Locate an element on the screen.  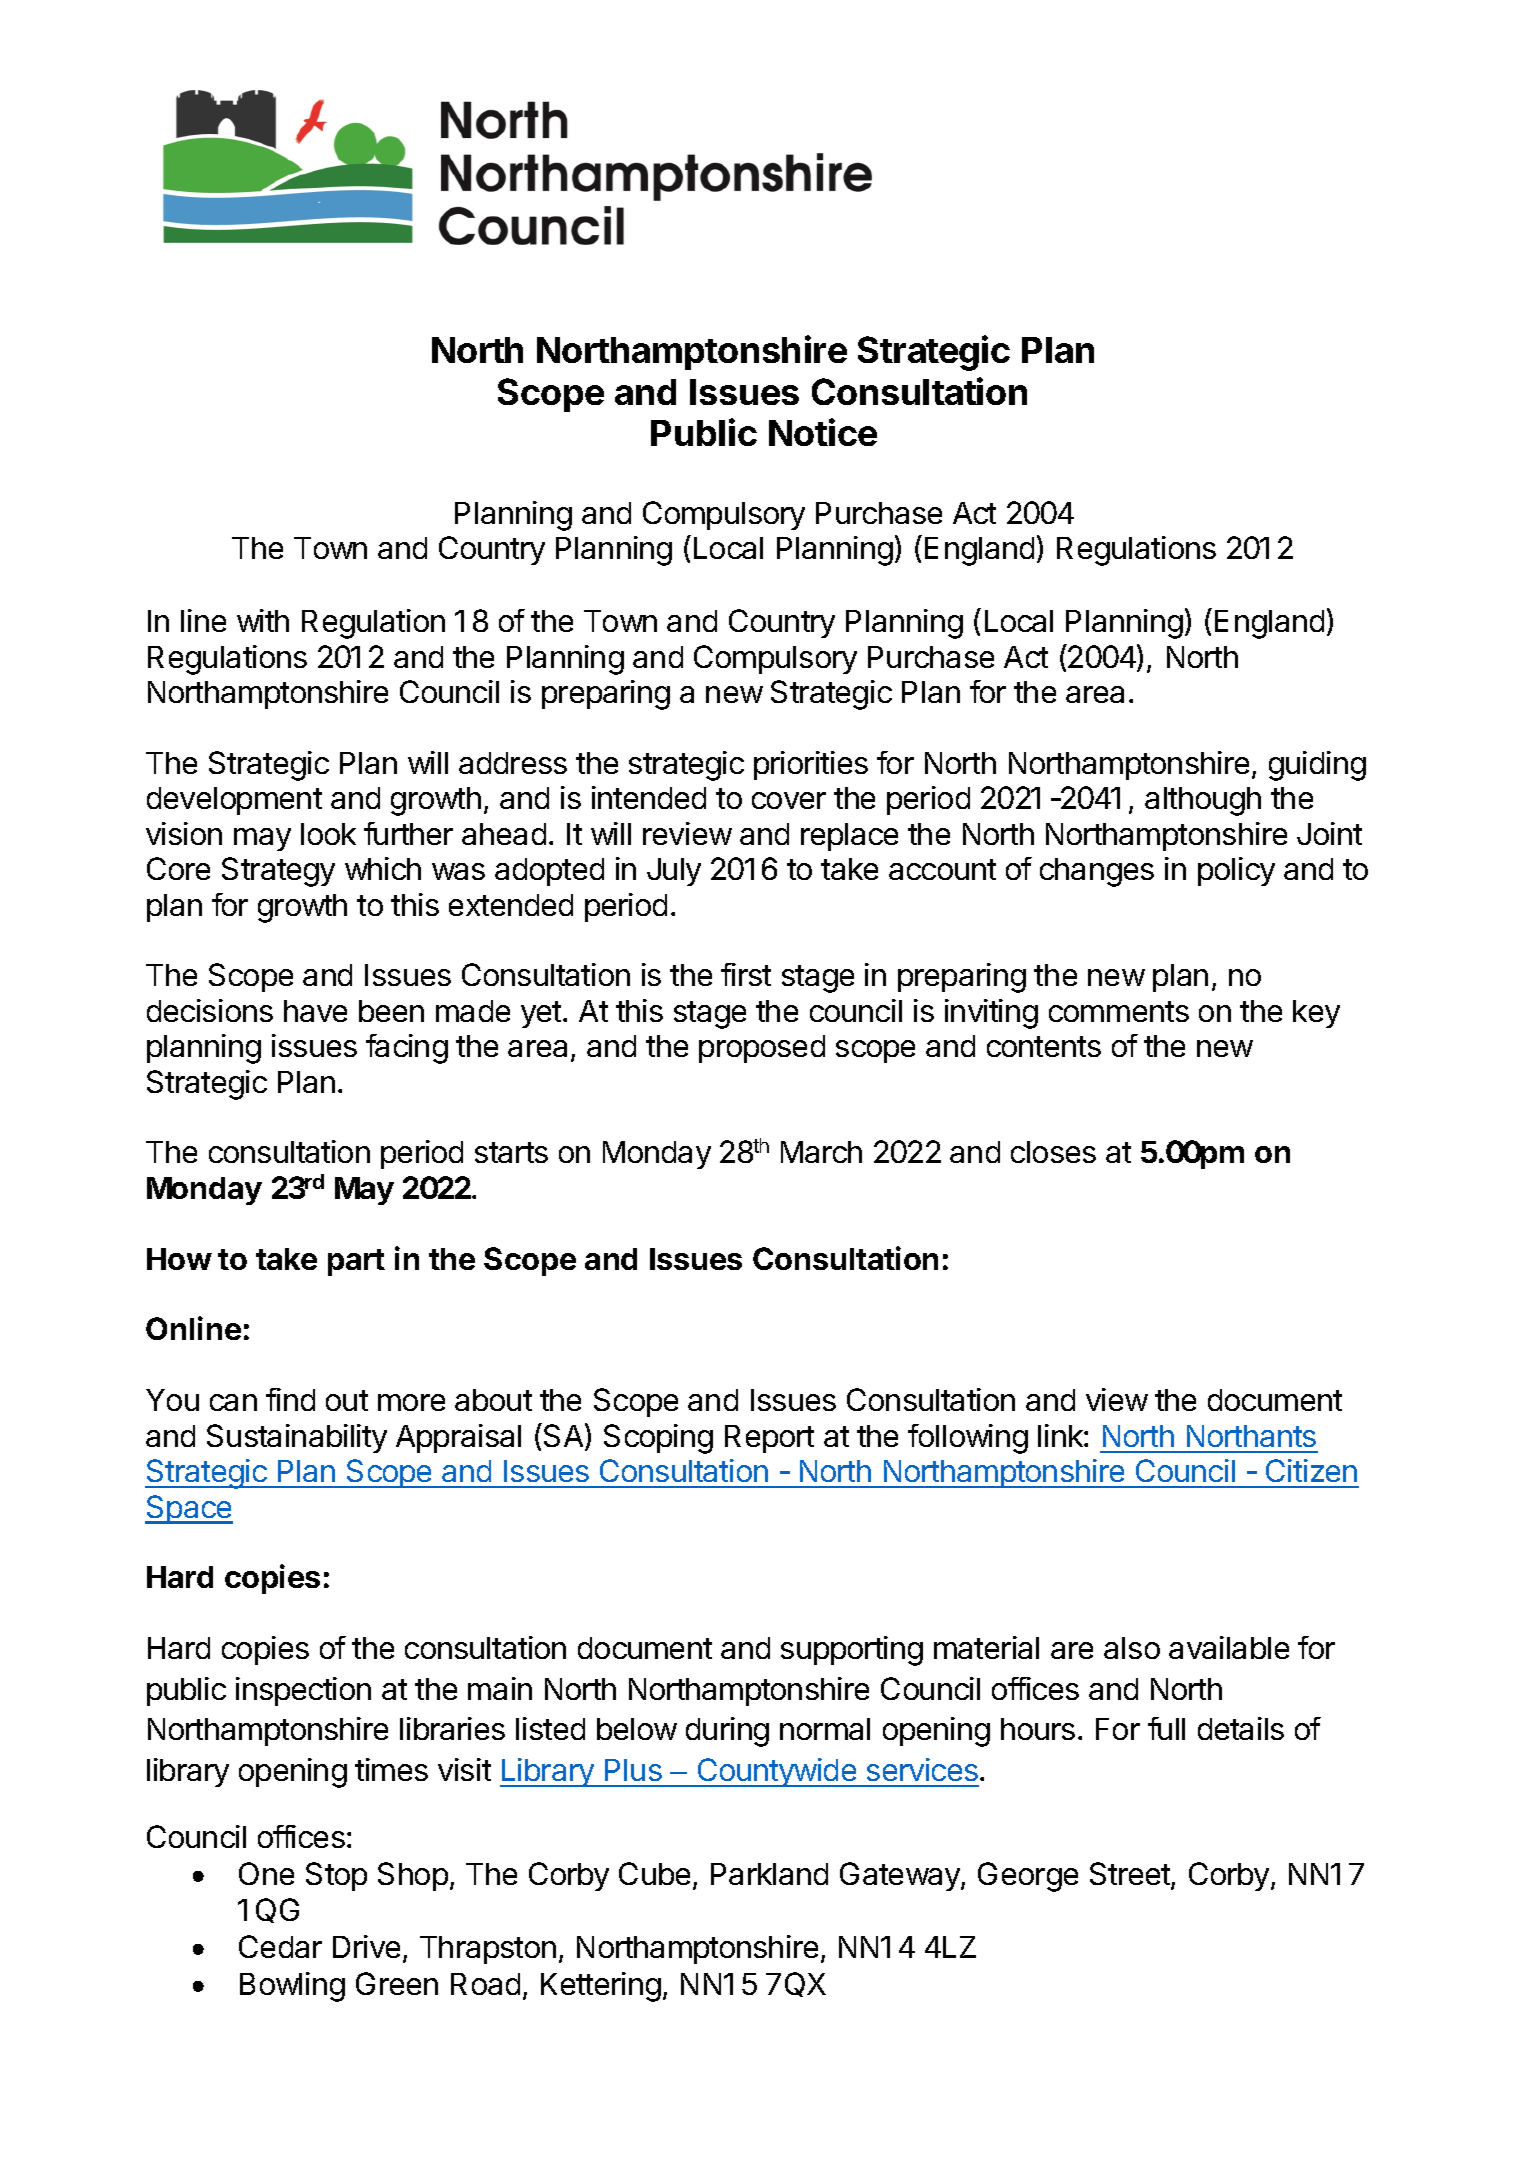
look is located at coordinates (328, 834).
